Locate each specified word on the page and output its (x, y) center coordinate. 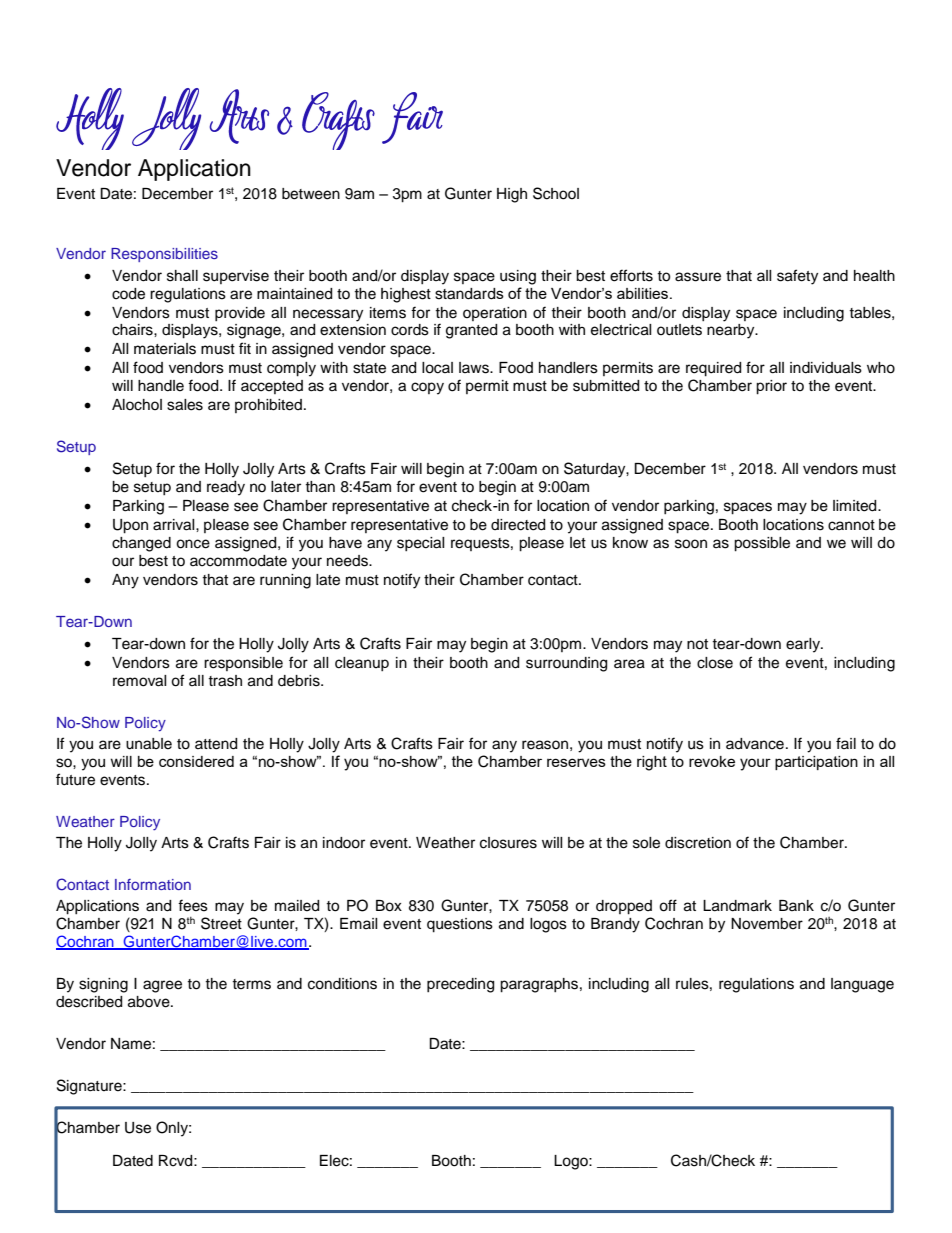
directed (518, 525)
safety (797, 277)
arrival (175, 525)
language (862, 985)
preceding (460, 985)
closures (508, 843)
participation (816, 763)
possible (762, 544)
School (556, 193)
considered (196, 761)
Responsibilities (164, 255)
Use (138, 1128)
